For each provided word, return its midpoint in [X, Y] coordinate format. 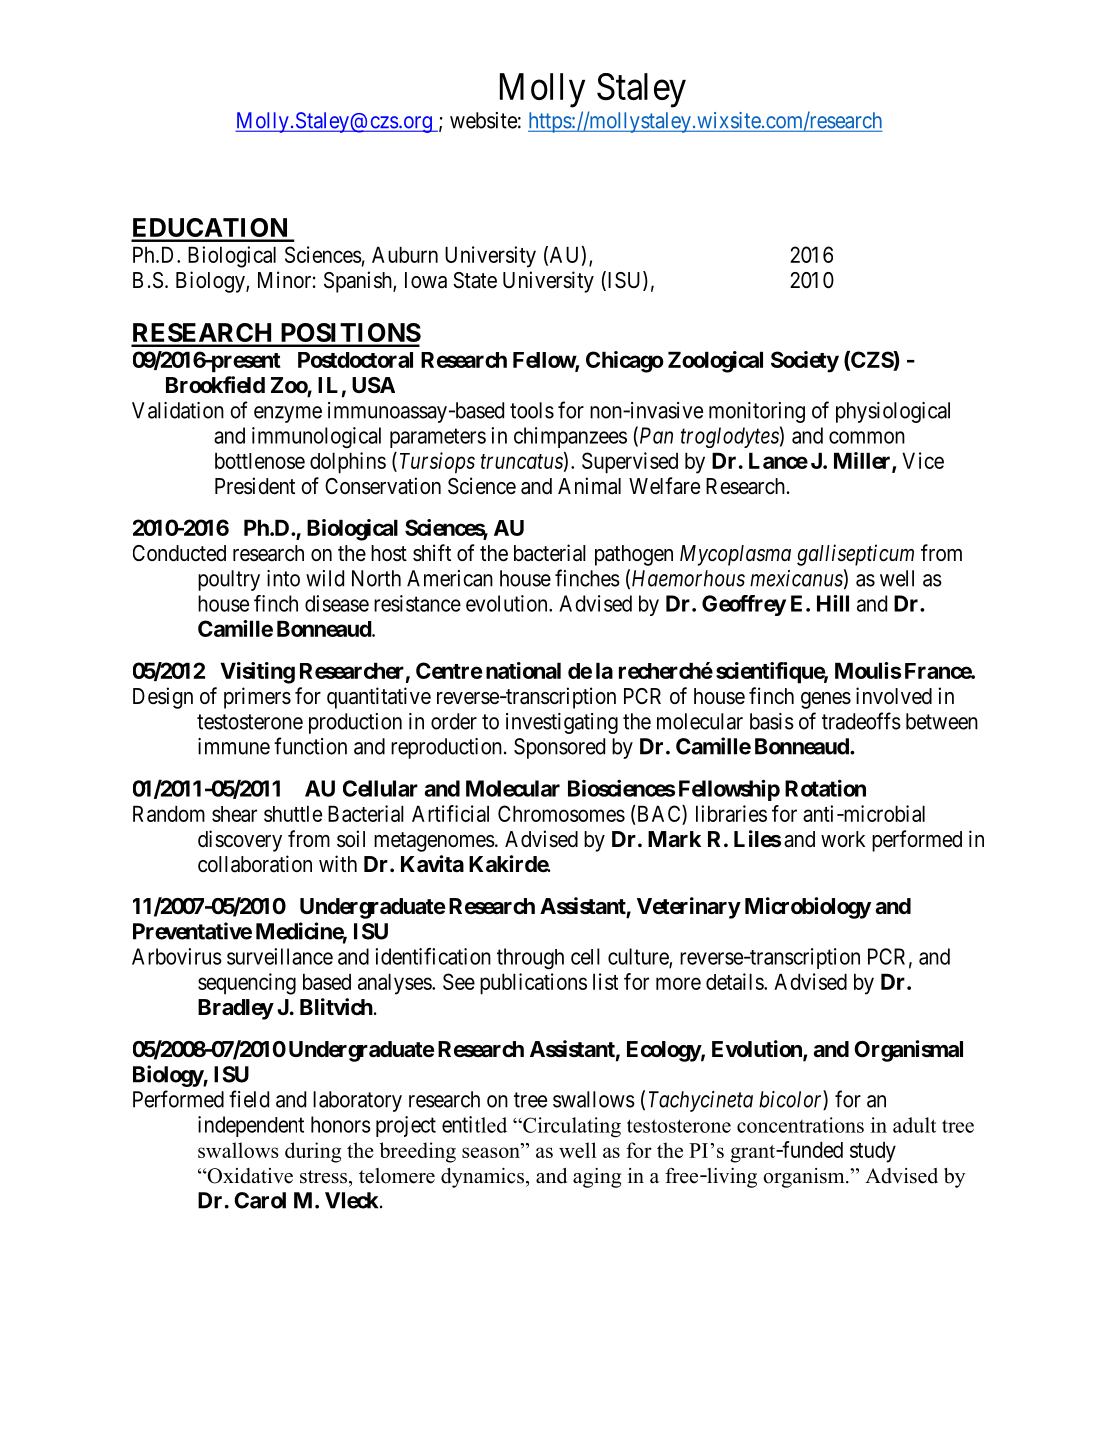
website [483, 120]
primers [257, 698]
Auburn [405, 254]
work [843, 839]
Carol [260, 1200]
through [530, 959]
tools [532, 410]
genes [826, 700]
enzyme [288, 414]
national [523, 670]
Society [805, 362]
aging [597, 1178]
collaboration [255, 864]
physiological [893, 412]
